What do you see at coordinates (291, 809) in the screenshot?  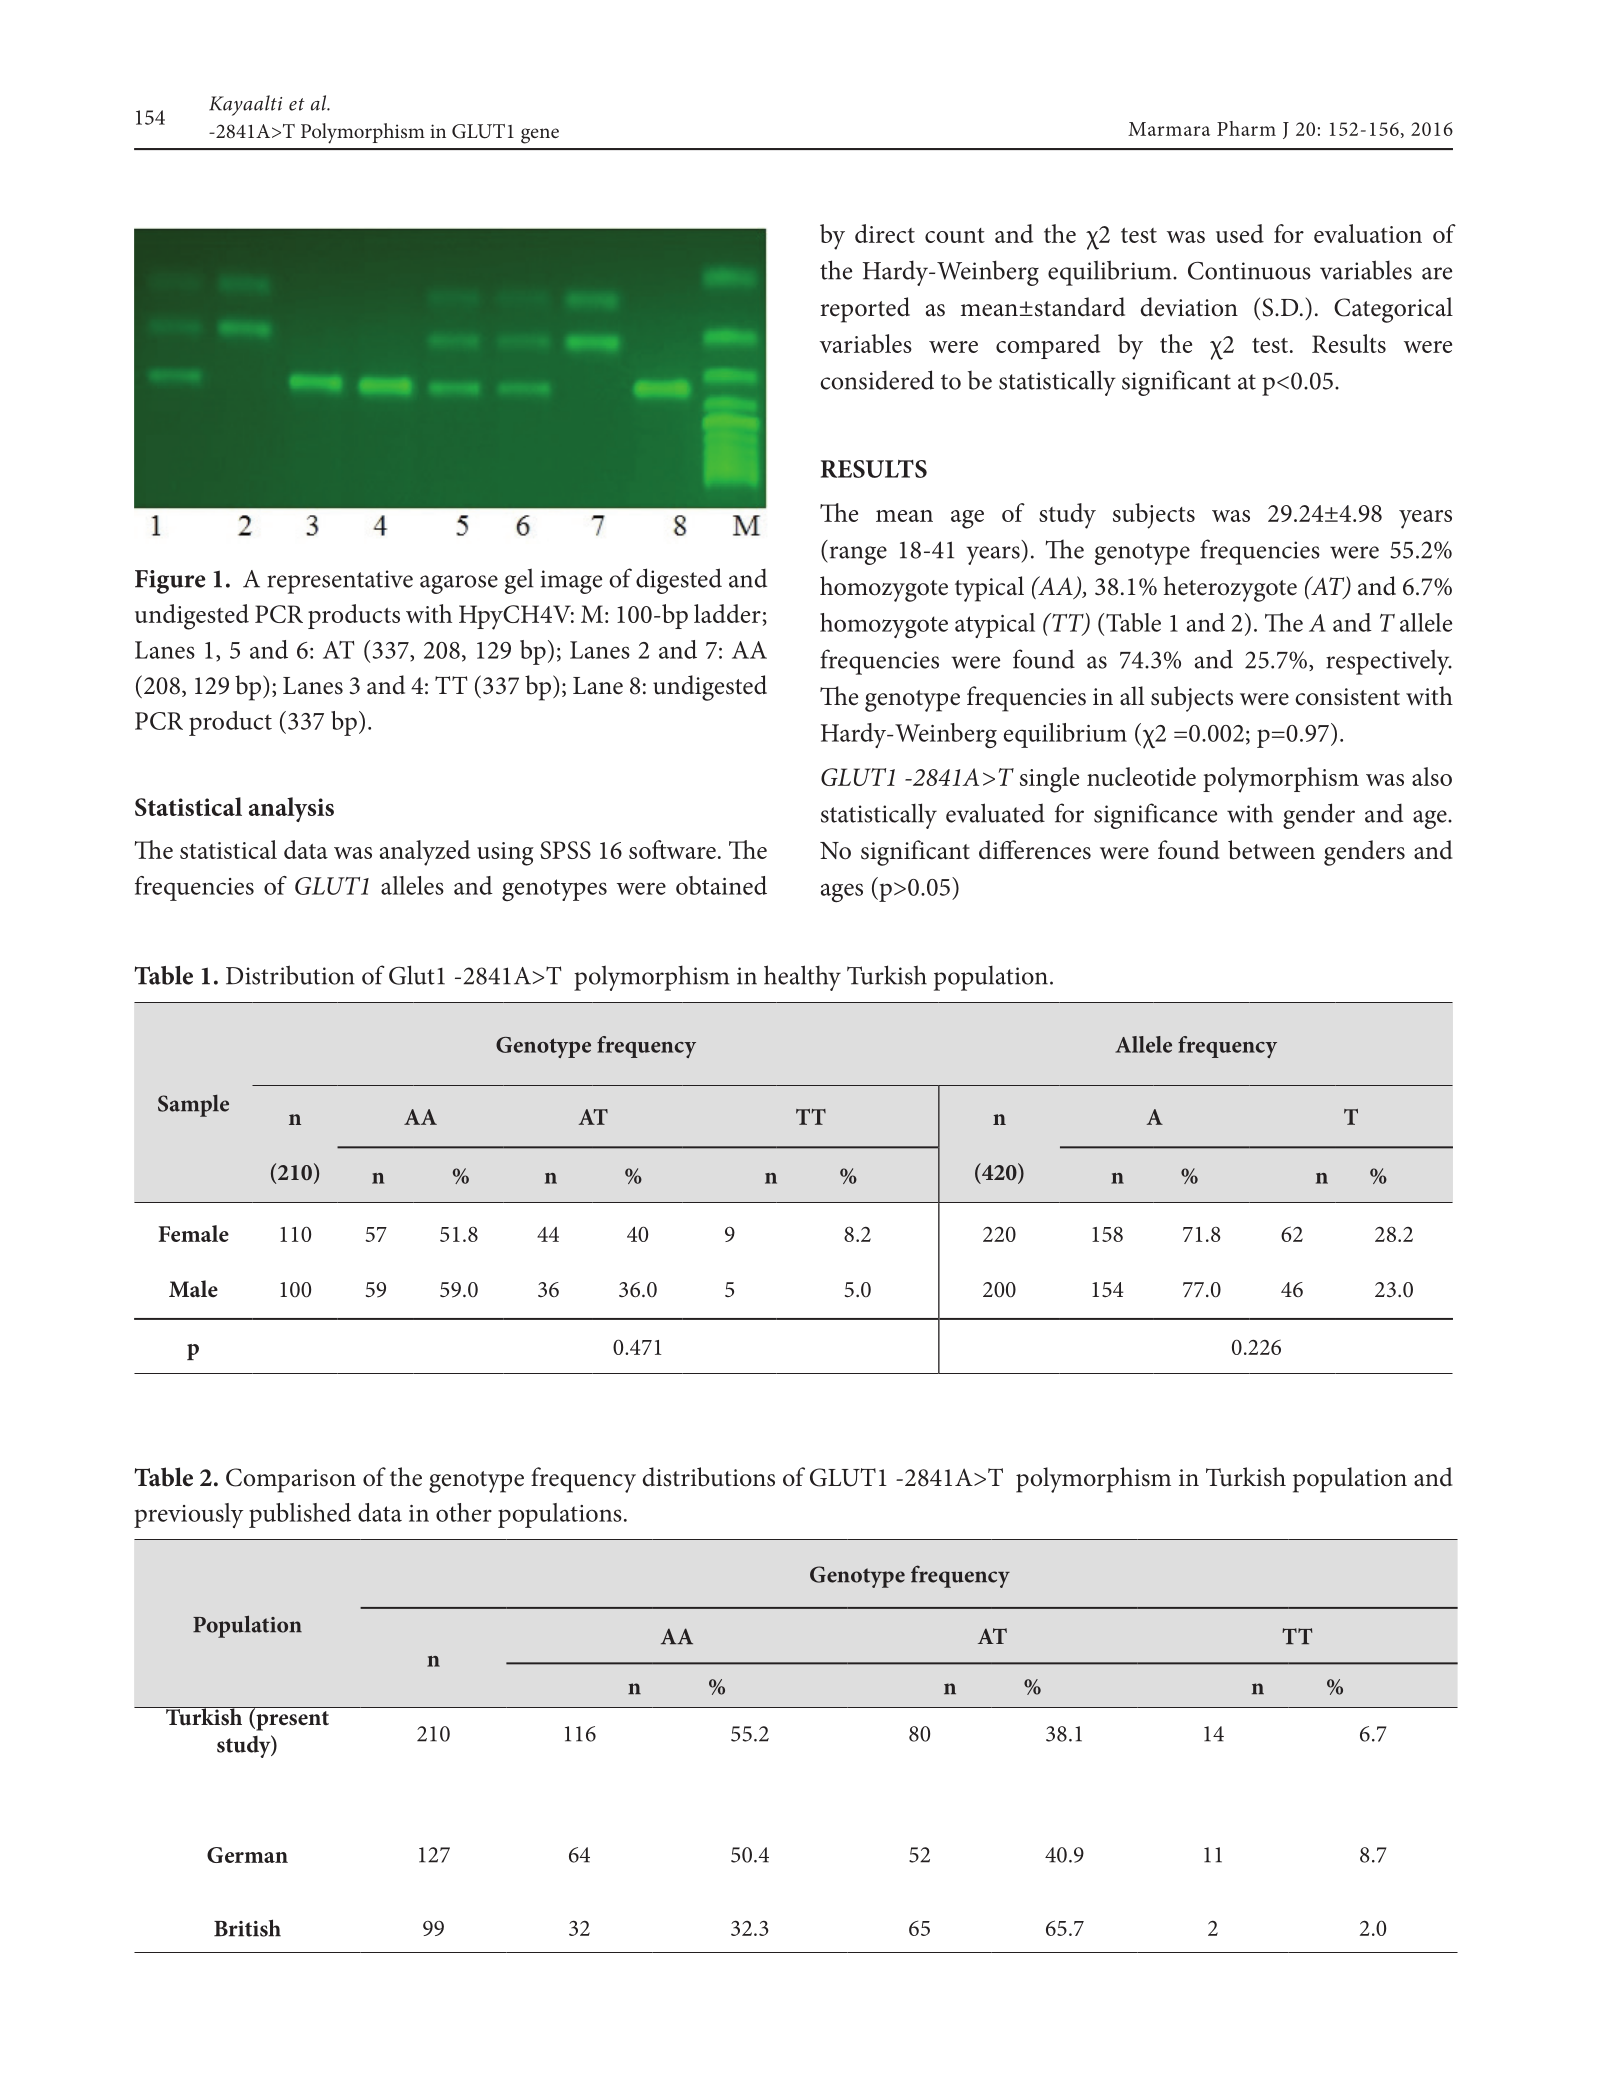 I see `analysis` at bounding box center [291, 809].
